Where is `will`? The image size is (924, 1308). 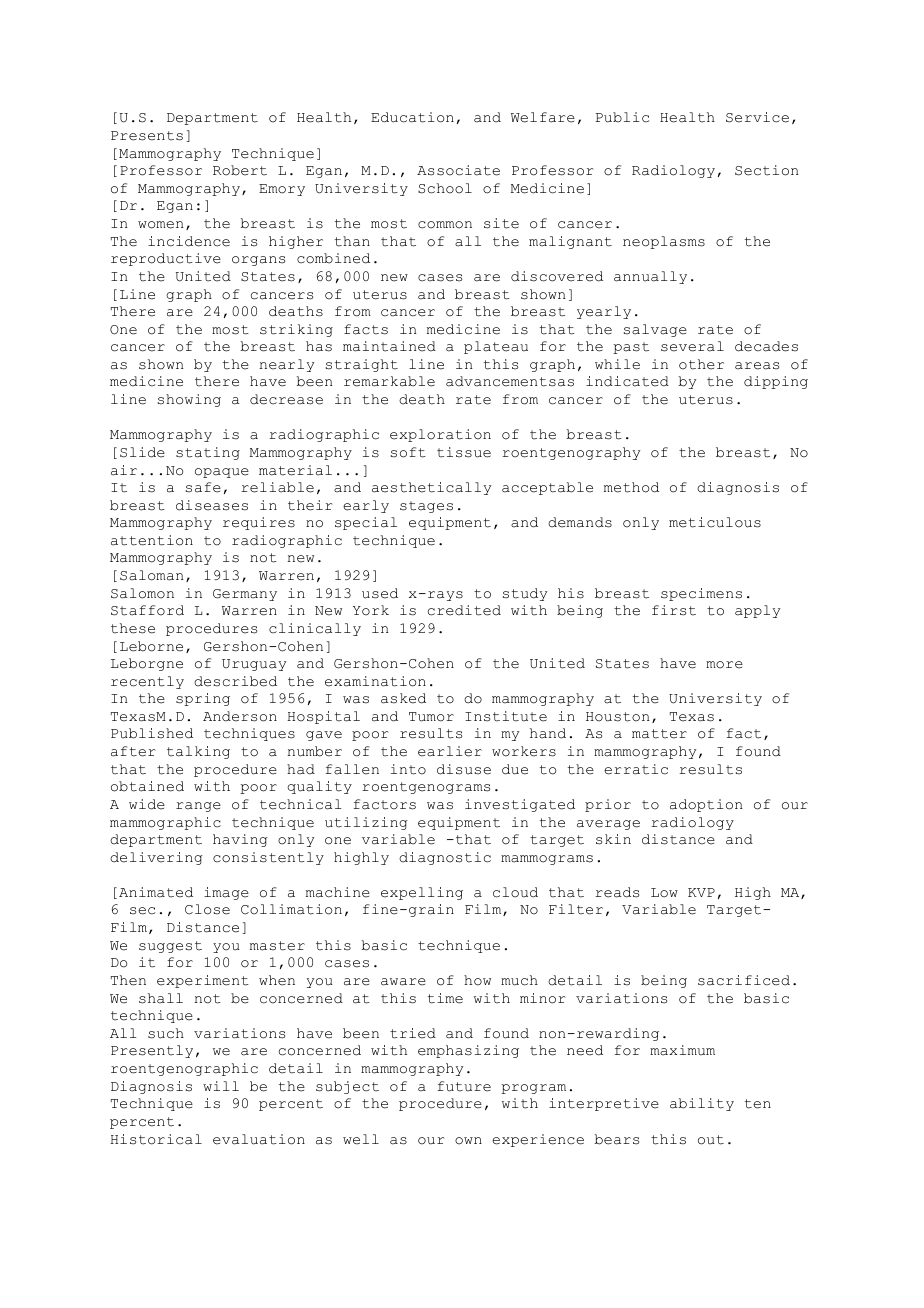 will is located at coordinates (221, 1086).
